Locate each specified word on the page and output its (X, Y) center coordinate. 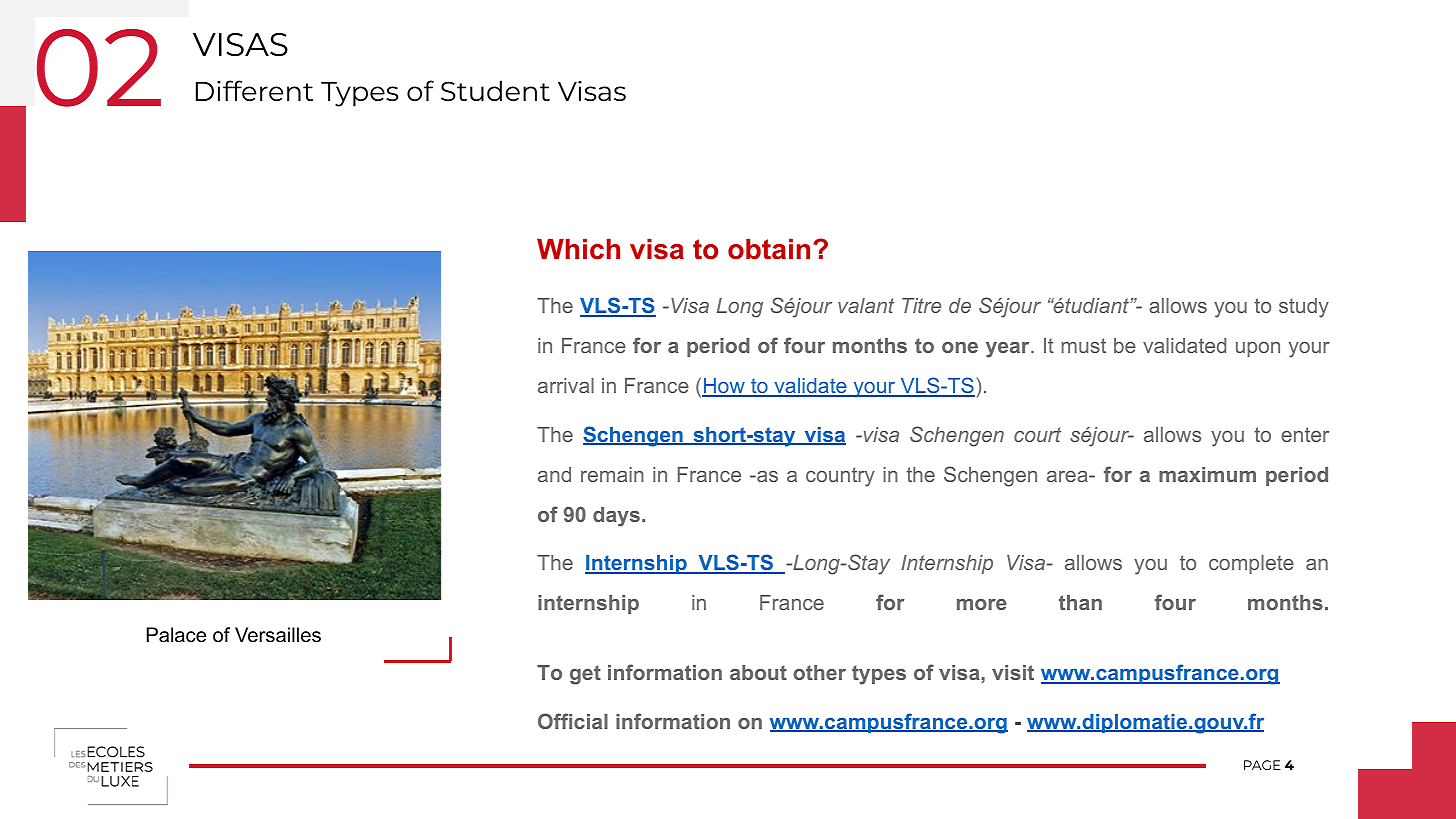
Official (573, 721)
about (758, 672)
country (840, 477)
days (616, 517)
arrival (566, 385)
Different (254, 90)
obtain (769, 249)
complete (1251, 564)
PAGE (1262, 765)
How (724, 387)
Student (495, 90)
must (1083, 345)
